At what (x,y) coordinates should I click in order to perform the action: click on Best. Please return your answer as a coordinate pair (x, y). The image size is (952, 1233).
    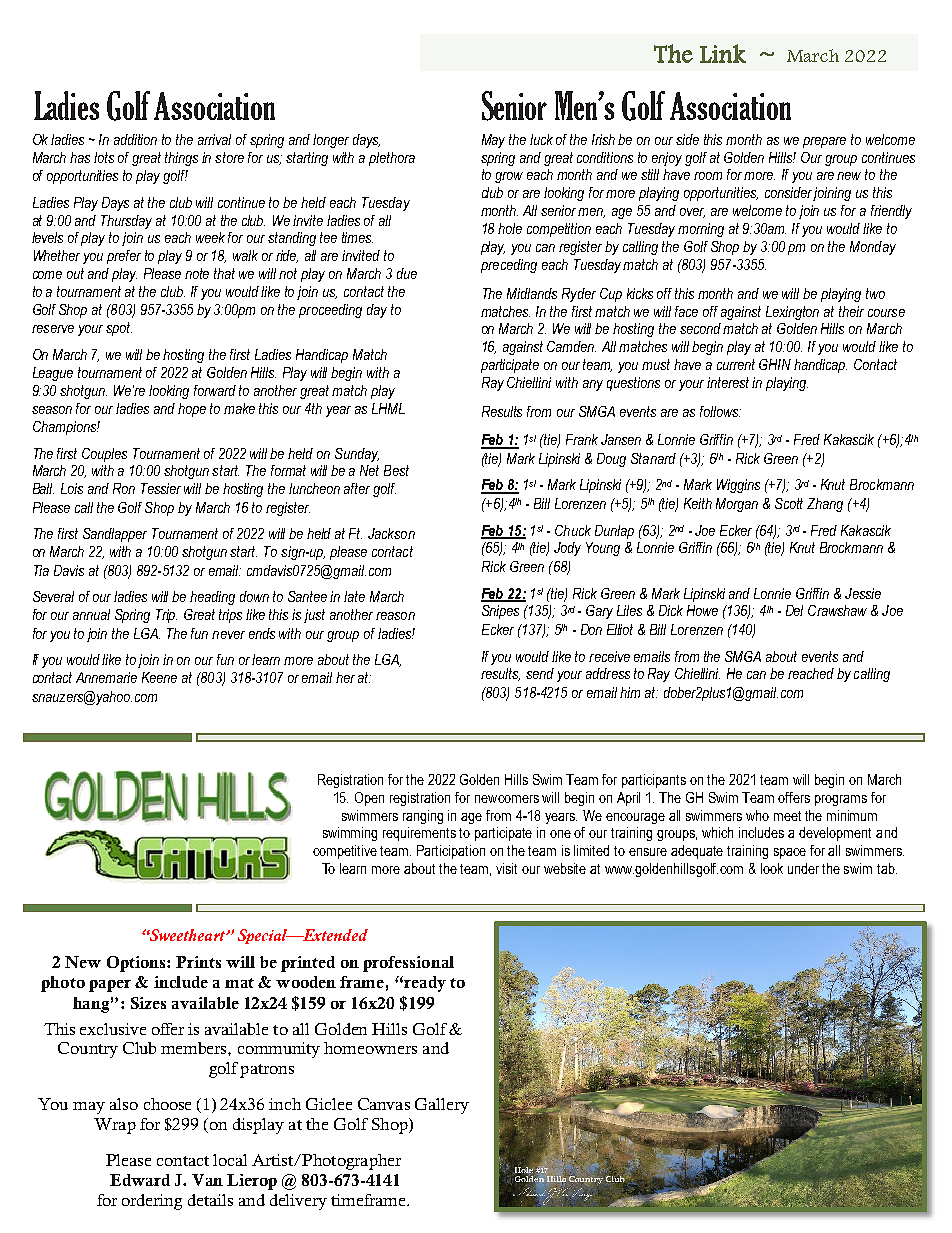
    Looking at the image, I should click on (396, 470).
